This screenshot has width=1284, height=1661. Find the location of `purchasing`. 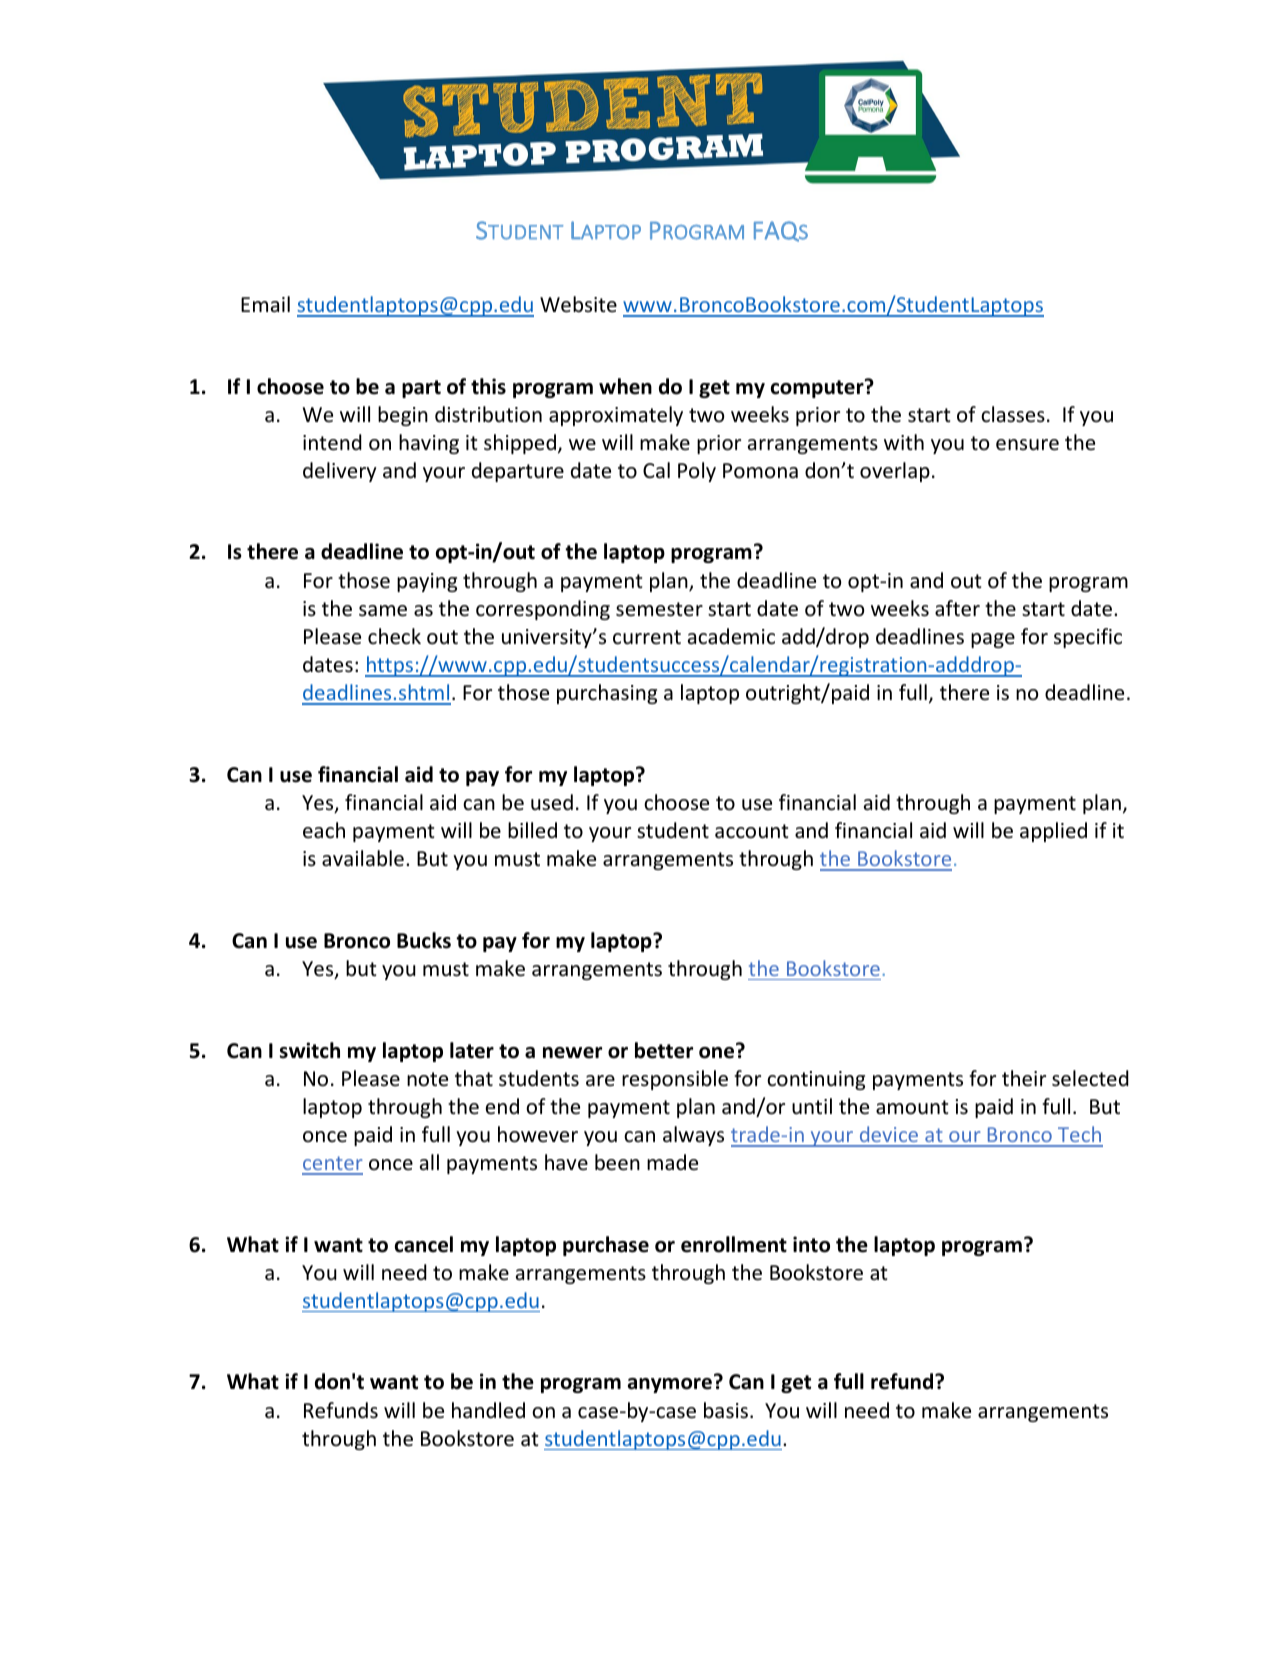

purchasing is located at coordinates (607, 694).
